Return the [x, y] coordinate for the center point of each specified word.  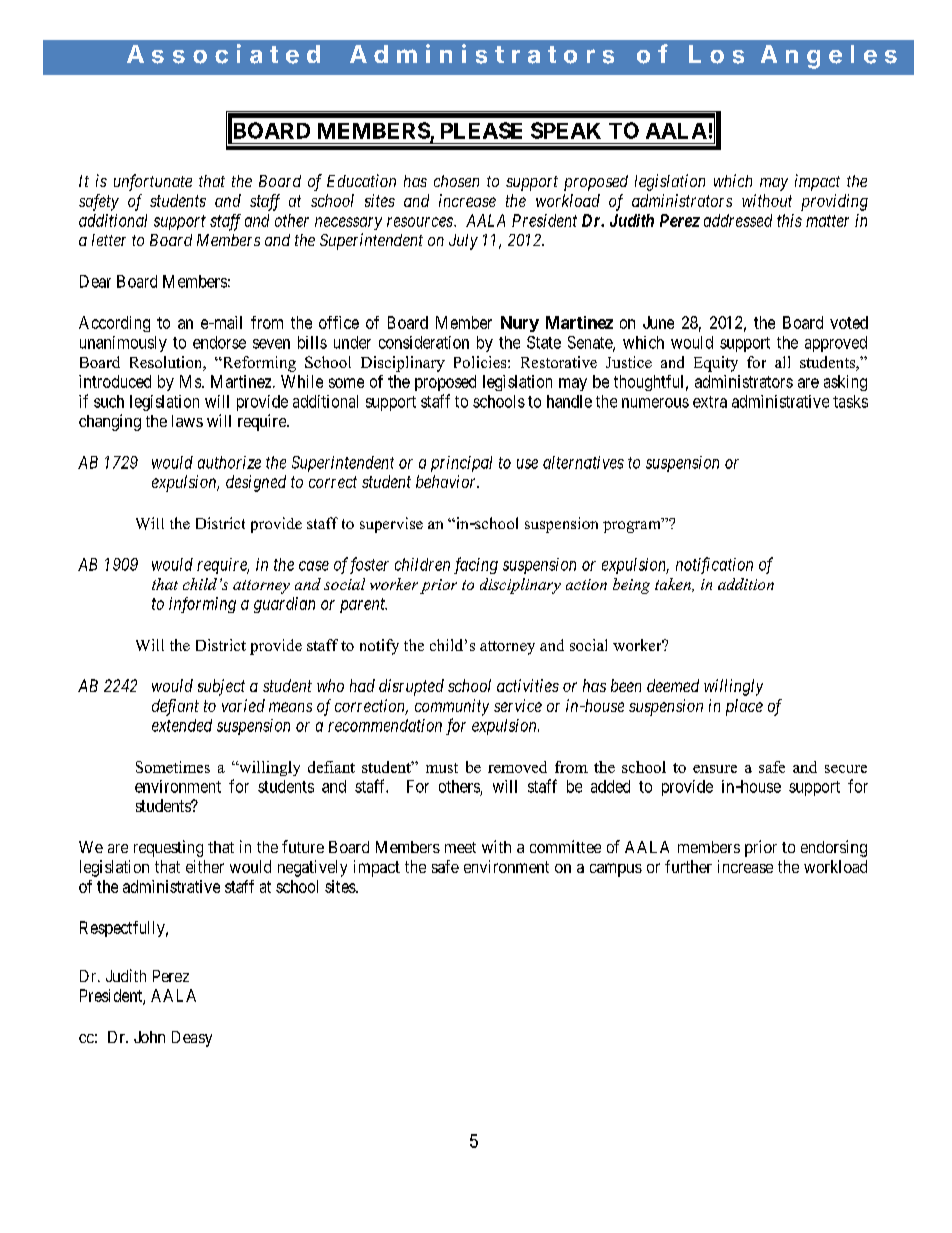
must [442, 768]
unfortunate [153, 182]
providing [834, 202]
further [688, 866]
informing [202, 605]
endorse [219, 342]
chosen [456, 181]
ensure [715, 769]
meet [460, 847]
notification [714, 565]
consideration [424, 342]
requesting [168, 848]
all [782, 362]
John [149, 1037]
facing [476, 565]
